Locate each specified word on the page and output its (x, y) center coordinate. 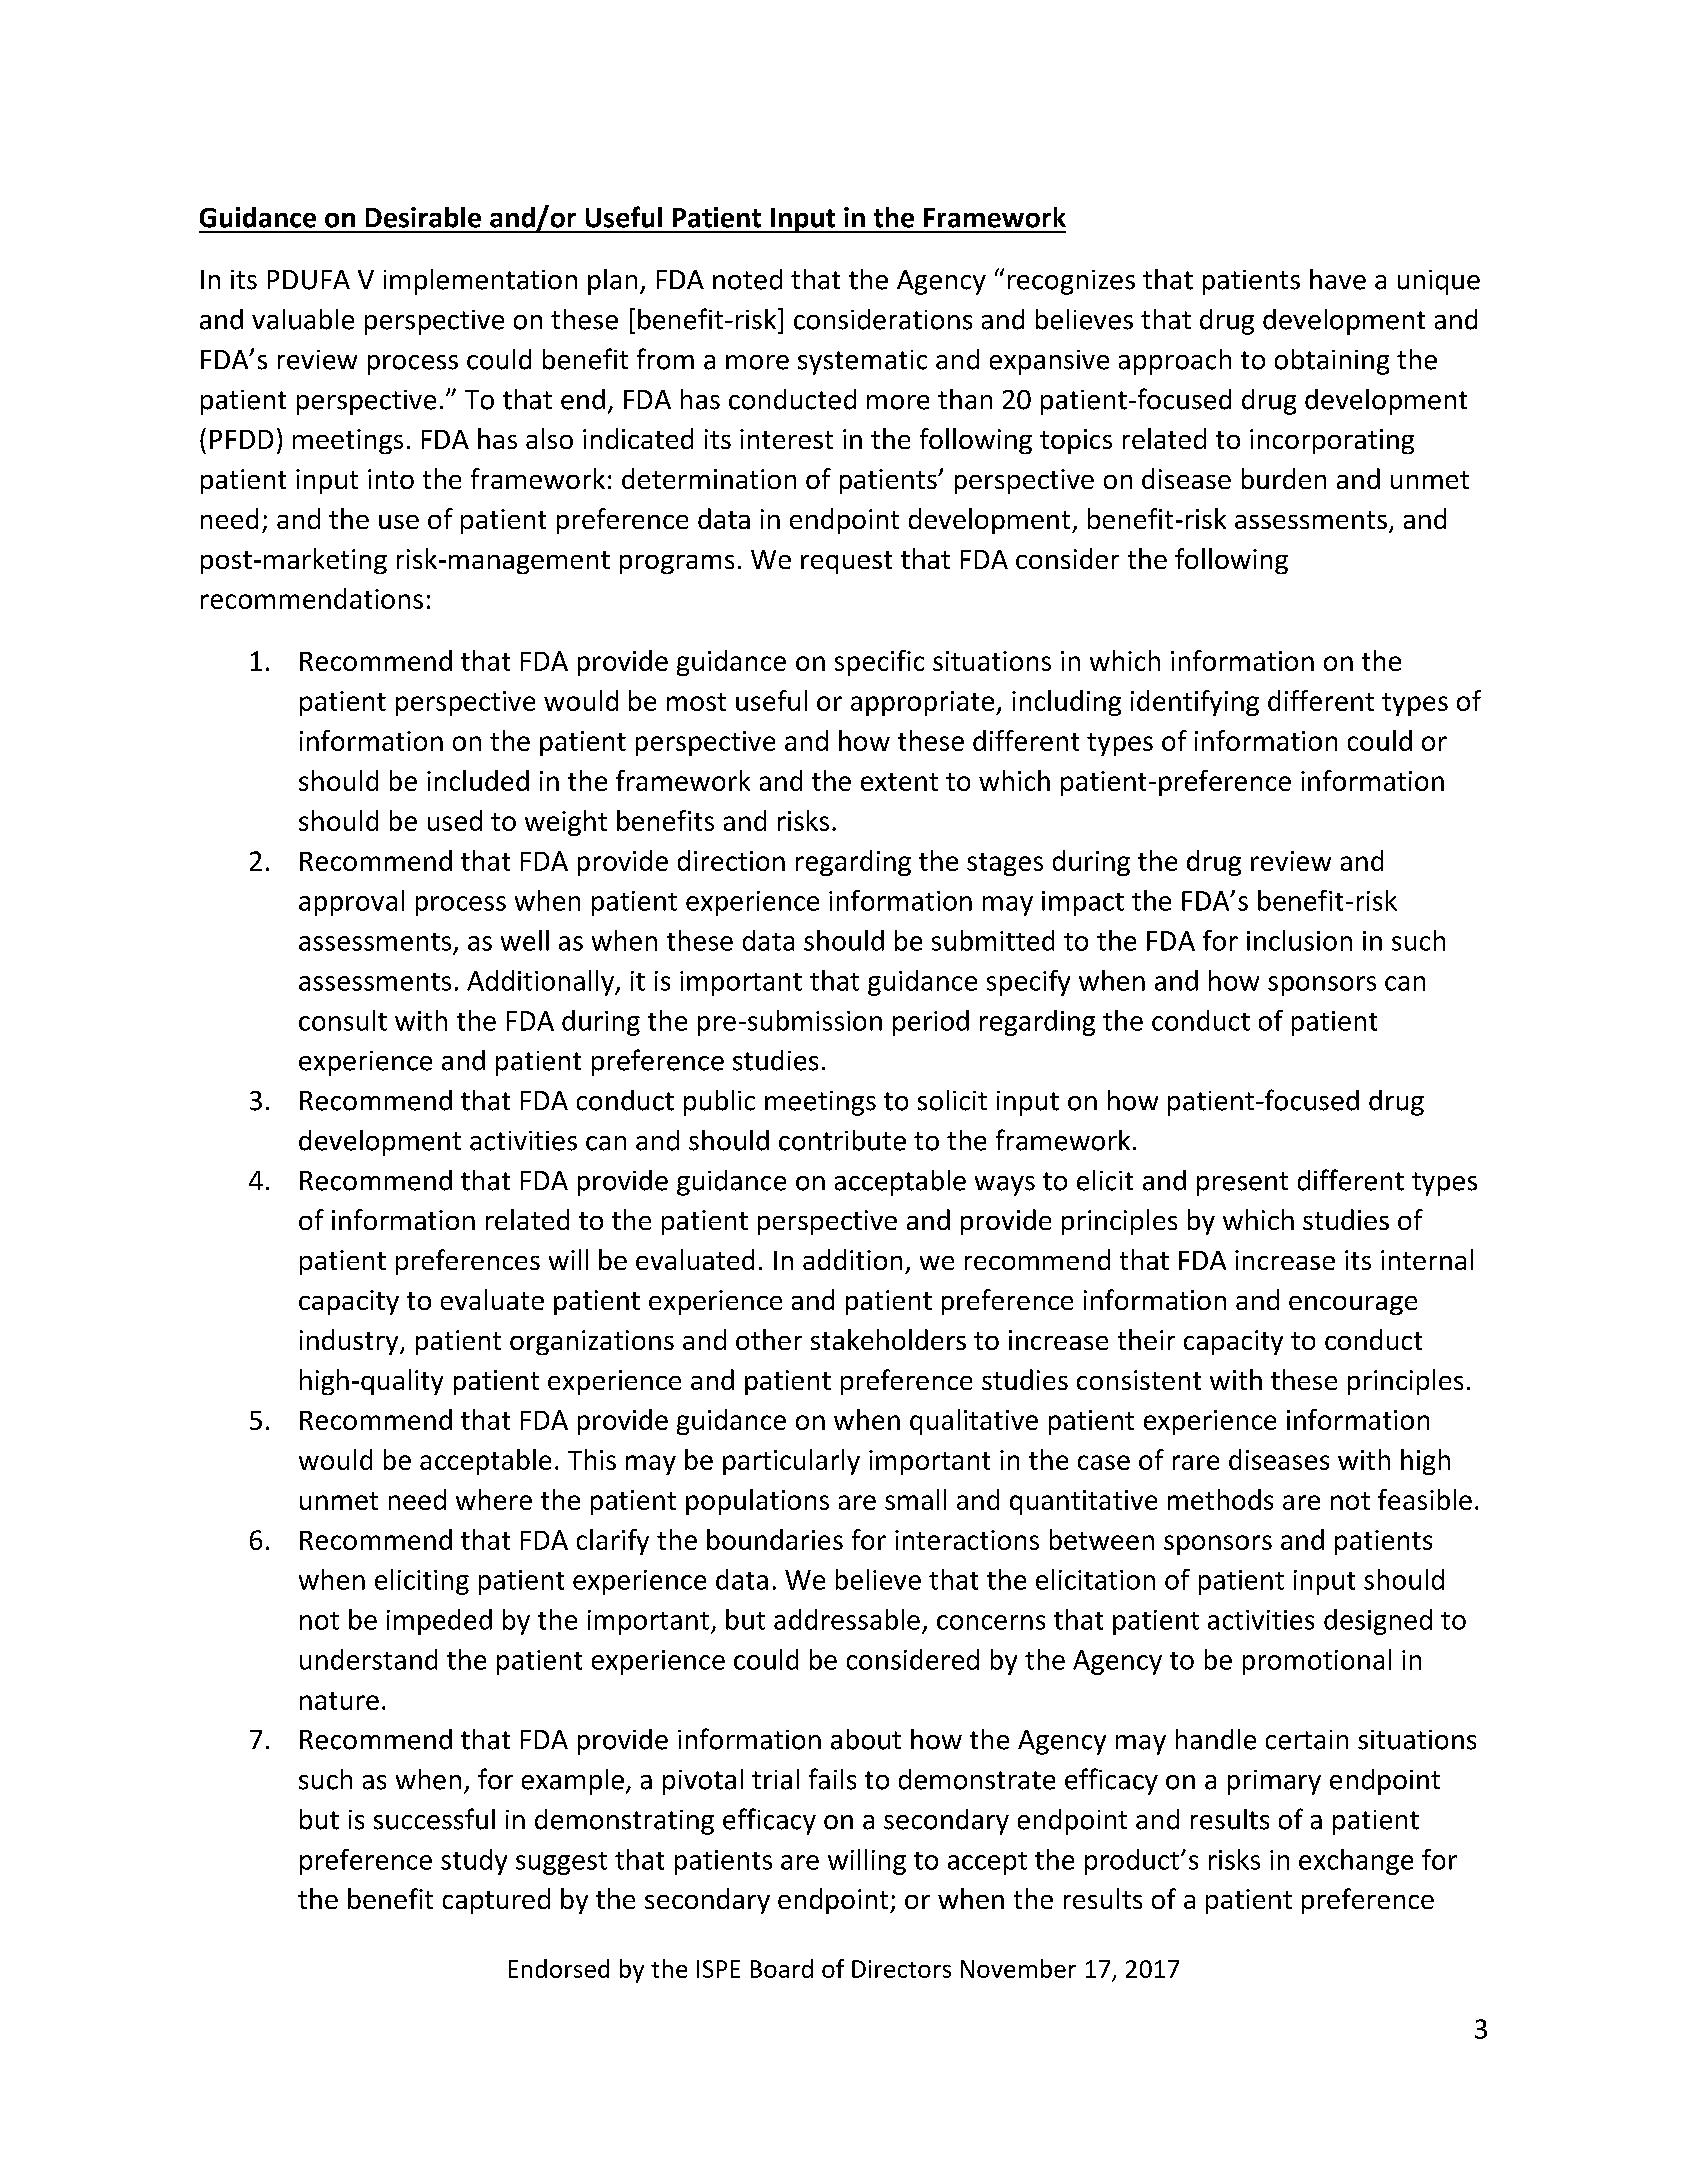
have (1338, 279)
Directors (901, 1969)
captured (496, 1901)
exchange (1356, 1862)
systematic (862, 362)
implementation (480, 282)
